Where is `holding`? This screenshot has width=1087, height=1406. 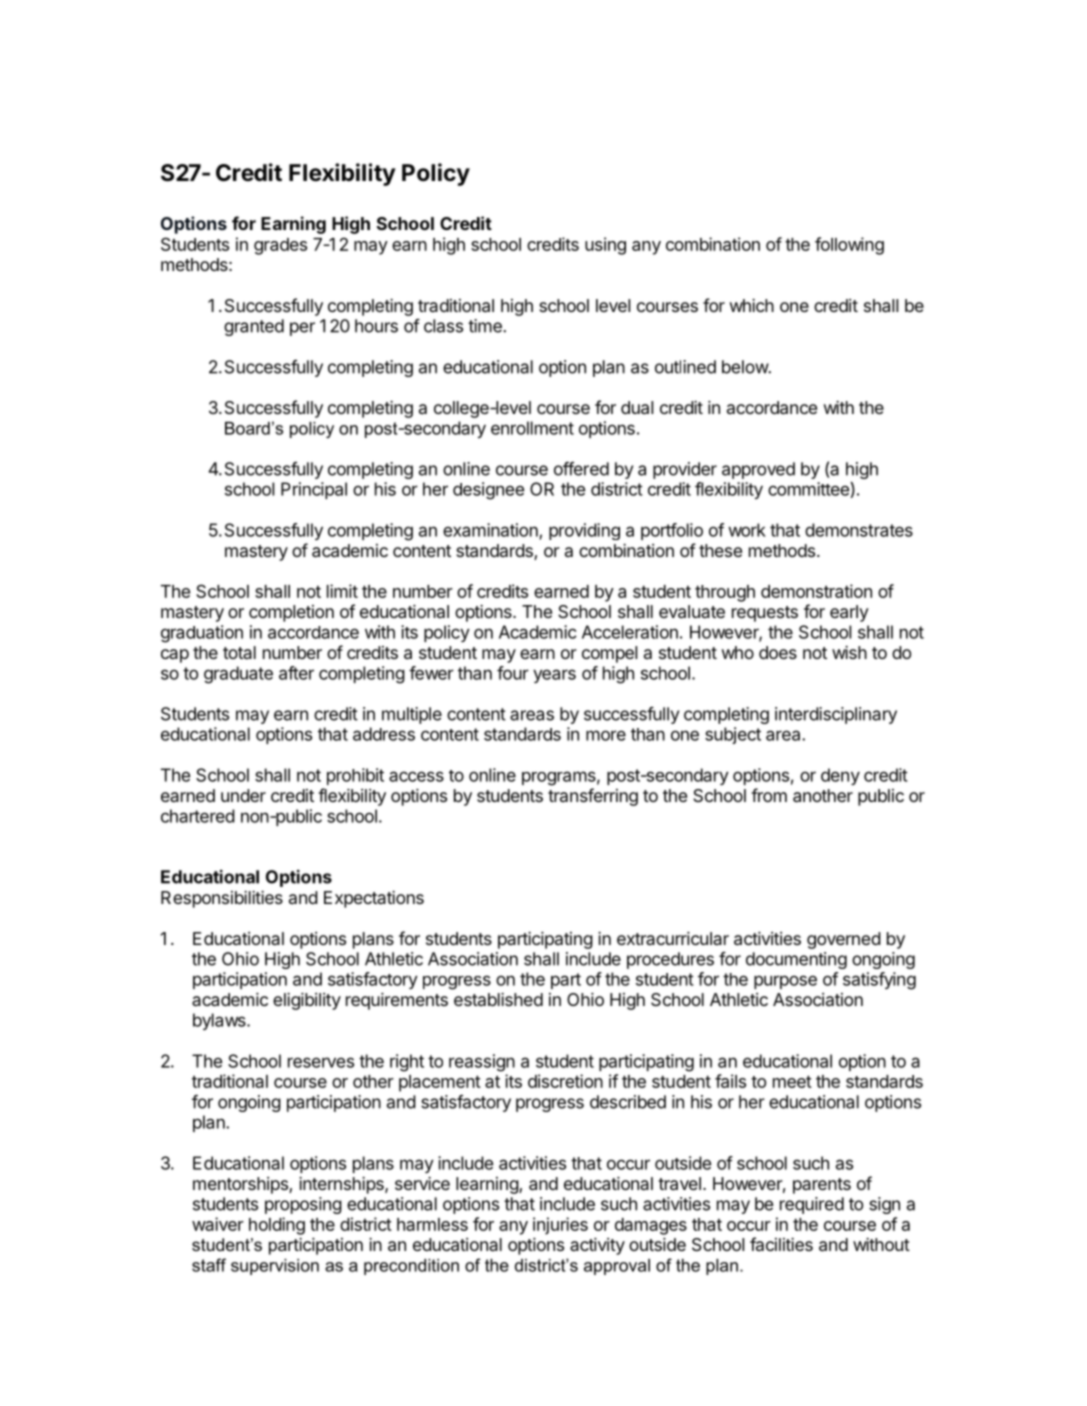 holding is located at coordinates (277, 1226).
